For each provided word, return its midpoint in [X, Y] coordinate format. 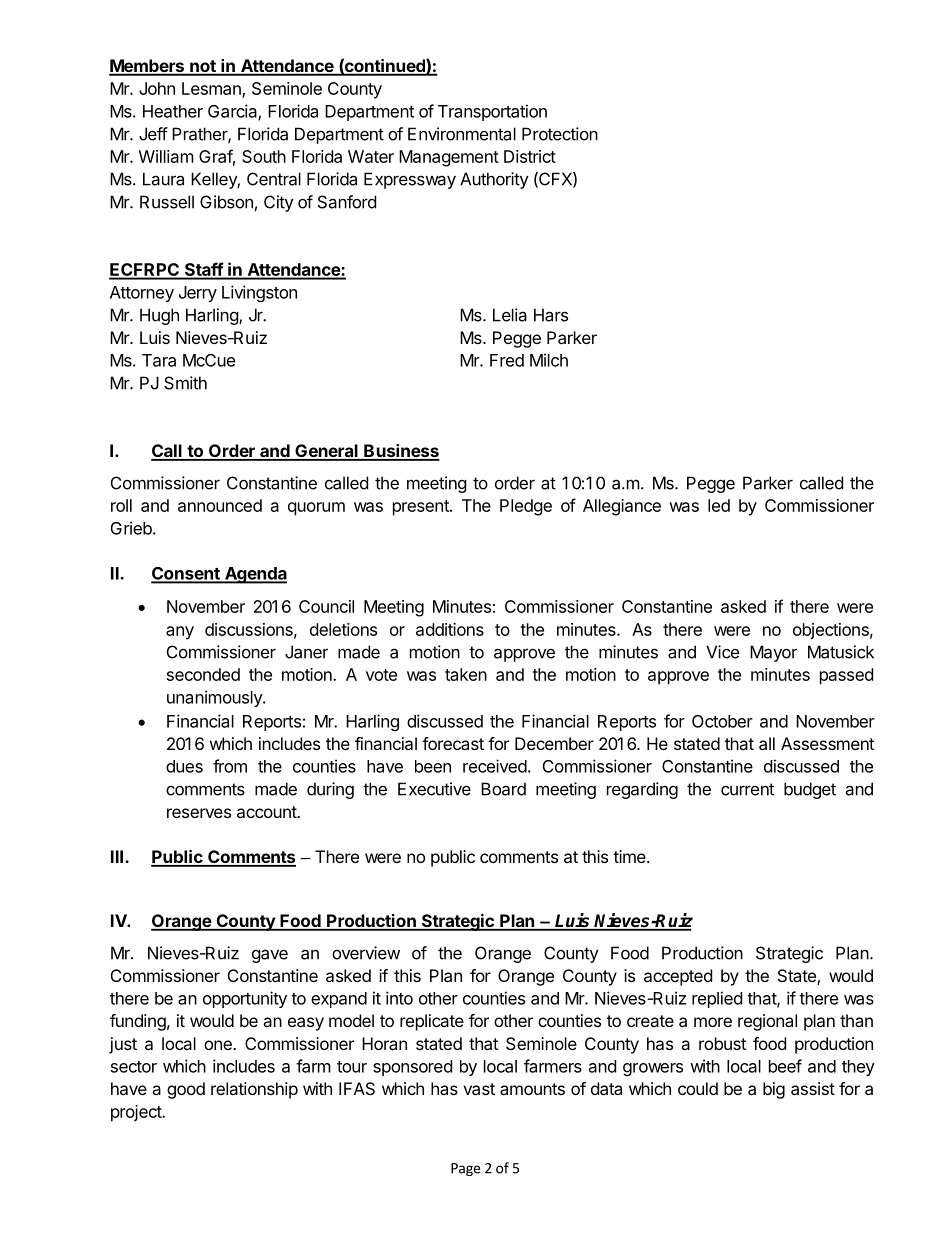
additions [450, 629]
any [180, 633]
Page [465, 1169]
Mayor [773, 653]
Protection [560, 134]
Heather [173, 111]
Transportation [492, 112]
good [186, 1090]
